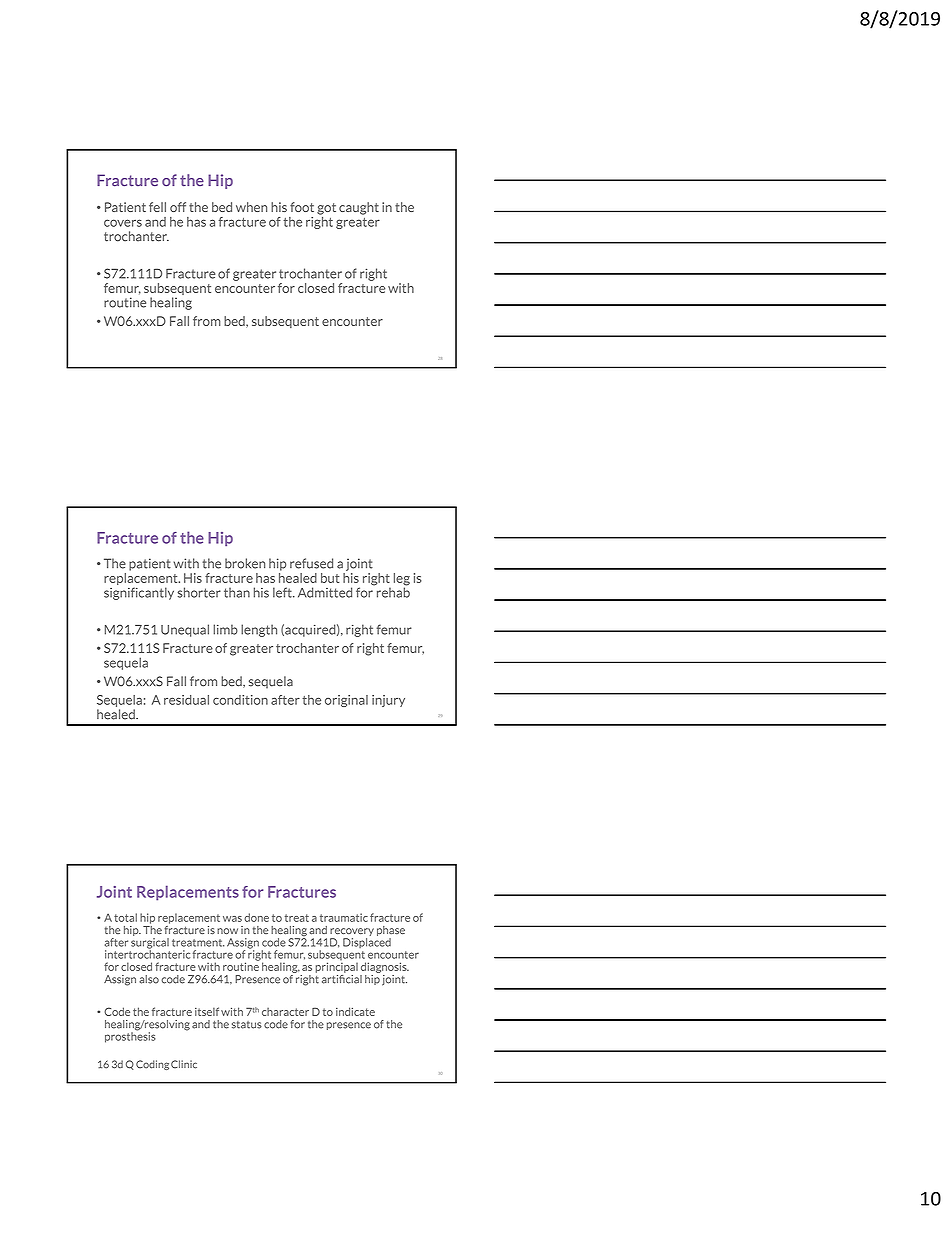 Image resolution: width=952 pixels, height=1233 pixels. What do you see at coordinates (125, 917) in the screenshot?
I see `total` at bounding box center [125, 917].
